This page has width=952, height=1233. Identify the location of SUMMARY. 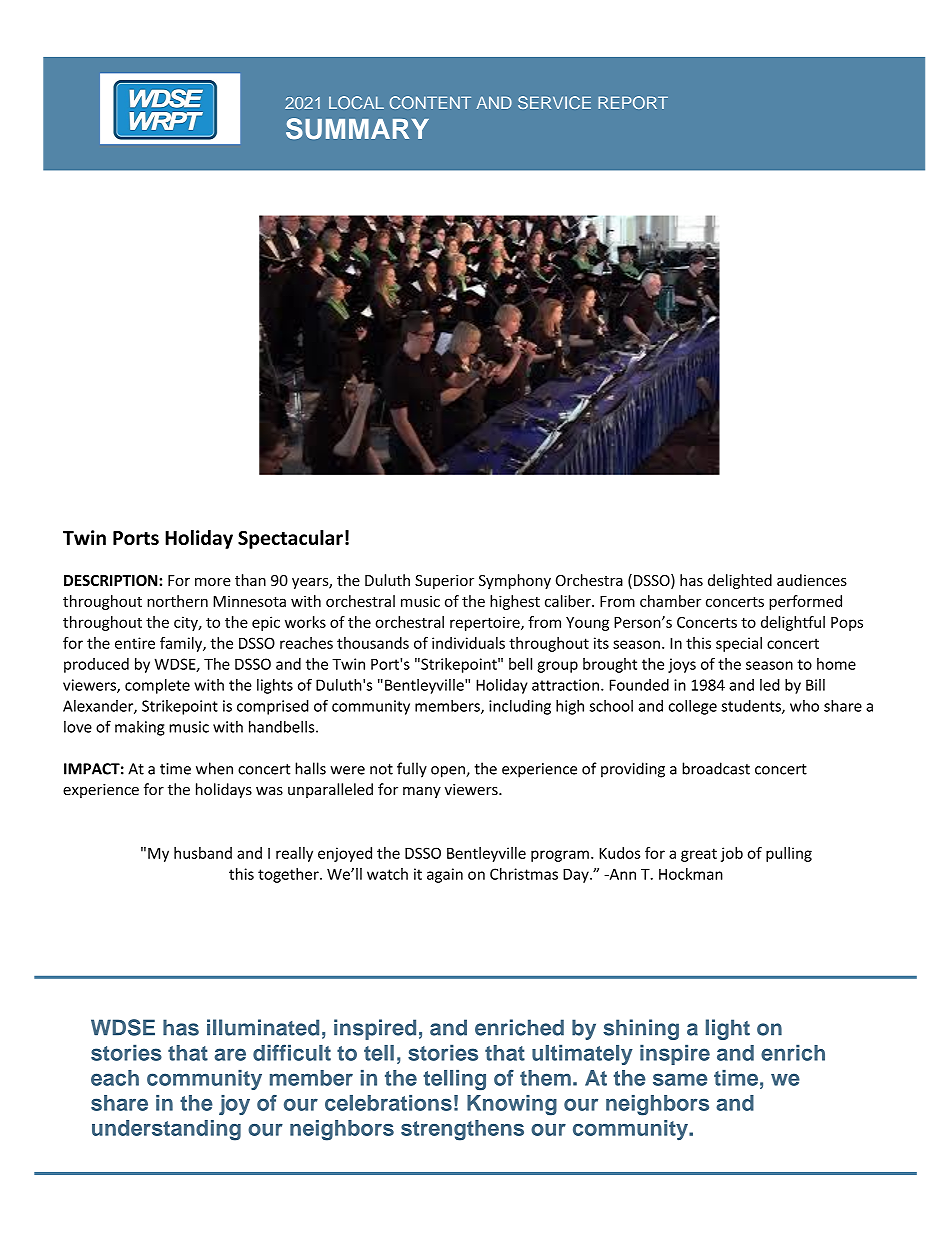
(357, 128).
